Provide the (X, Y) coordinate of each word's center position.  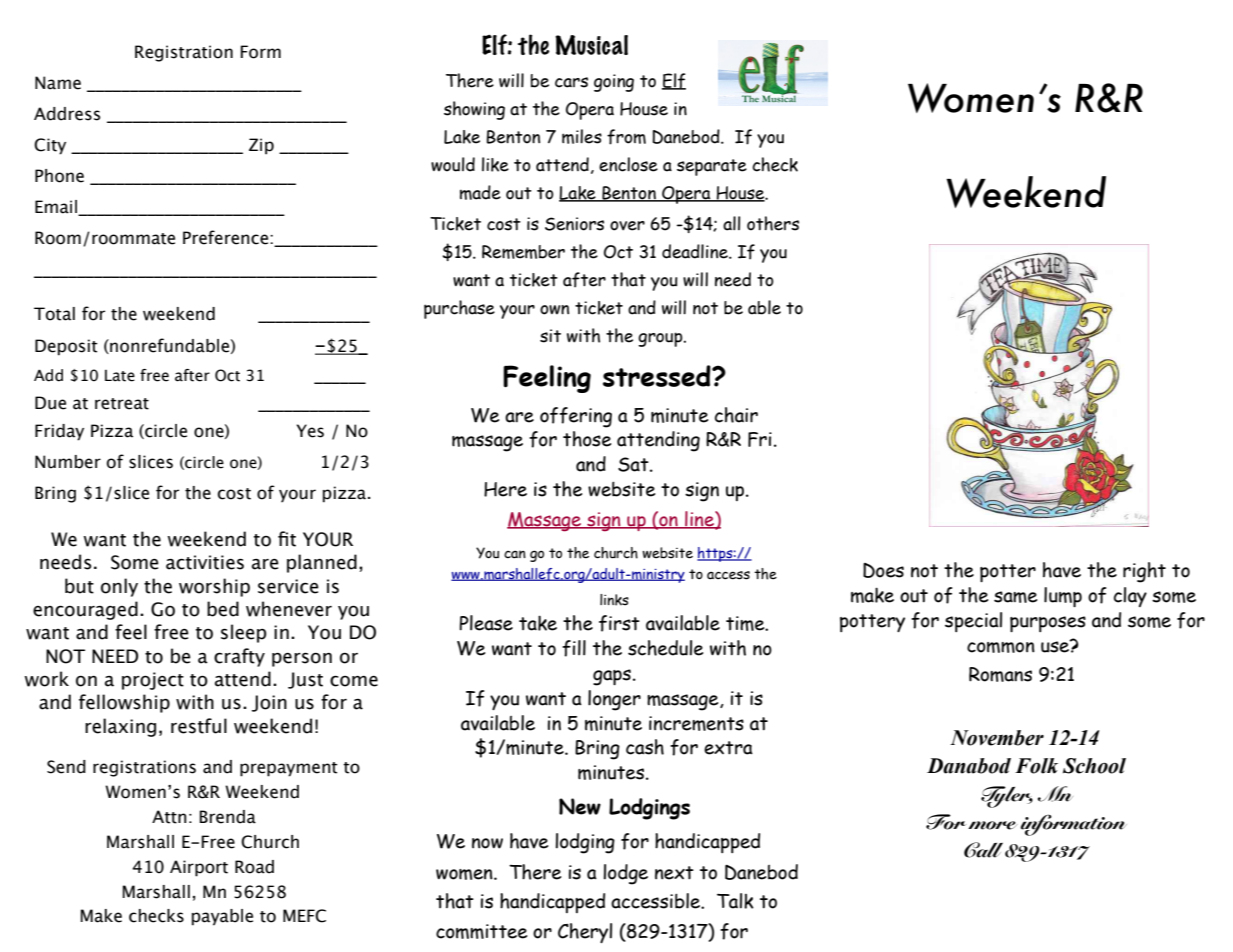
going (614, 83)
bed (223, 609)
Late (120, 376)
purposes (1048, 624)
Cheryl (585, 933)
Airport (199, 868)
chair (736, 415)
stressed (658, 376)
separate (712, 167)
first (619, 623)
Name (58, 83)
